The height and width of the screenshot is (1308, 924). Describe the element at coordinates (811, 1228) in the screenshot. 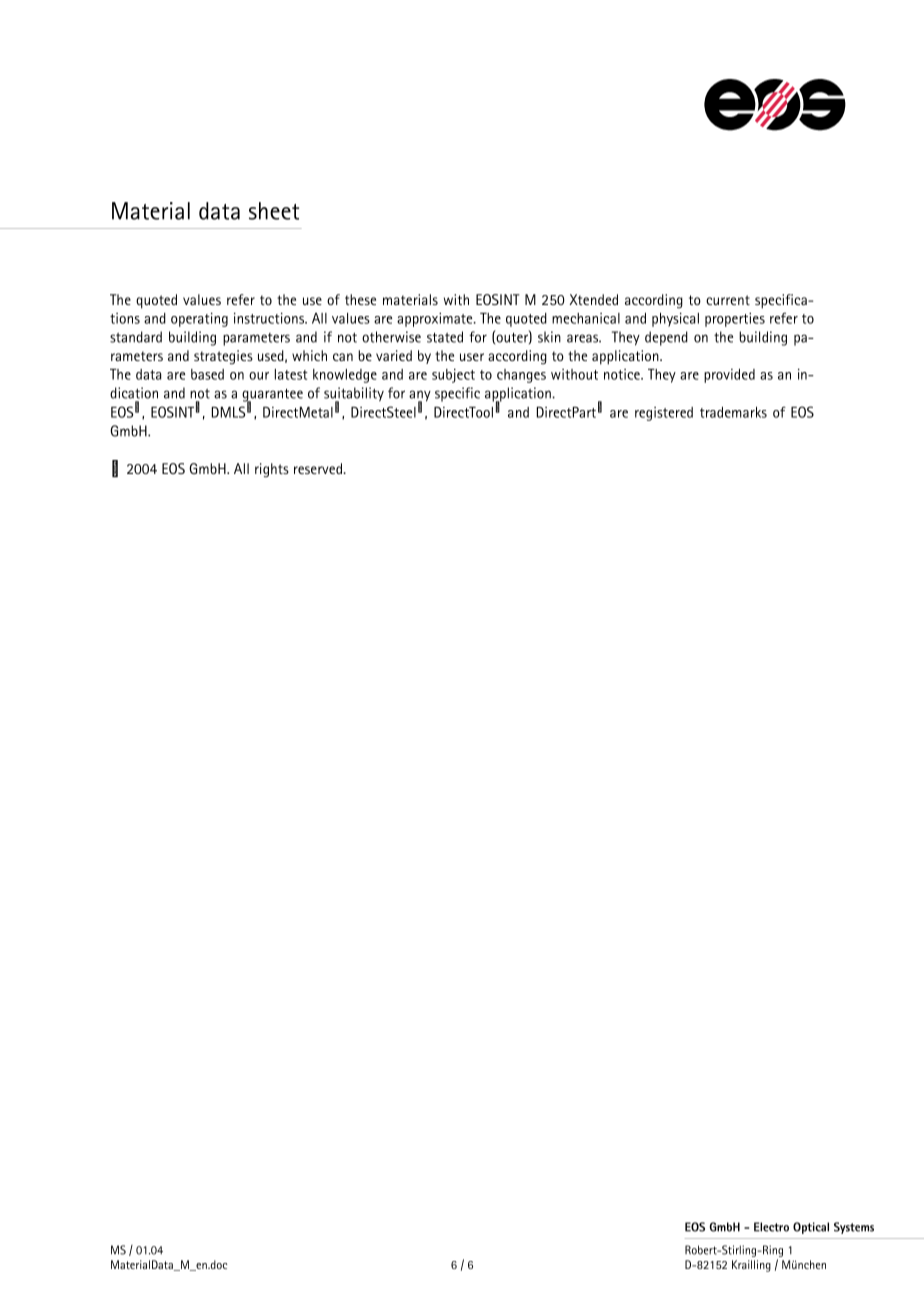

I see `Optical` at that location.
